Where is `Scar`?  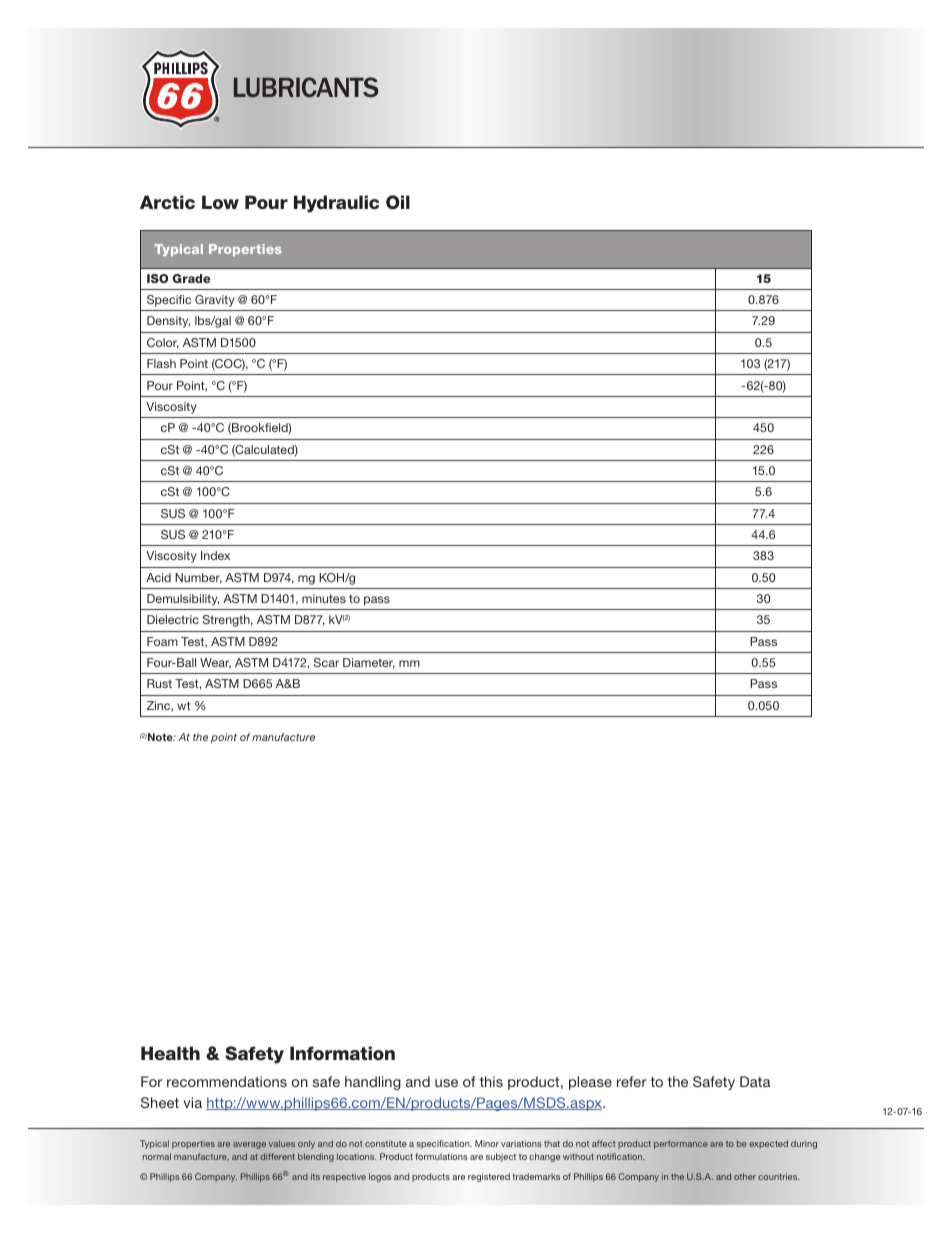 Scar is located at coordinates (326, 662).
